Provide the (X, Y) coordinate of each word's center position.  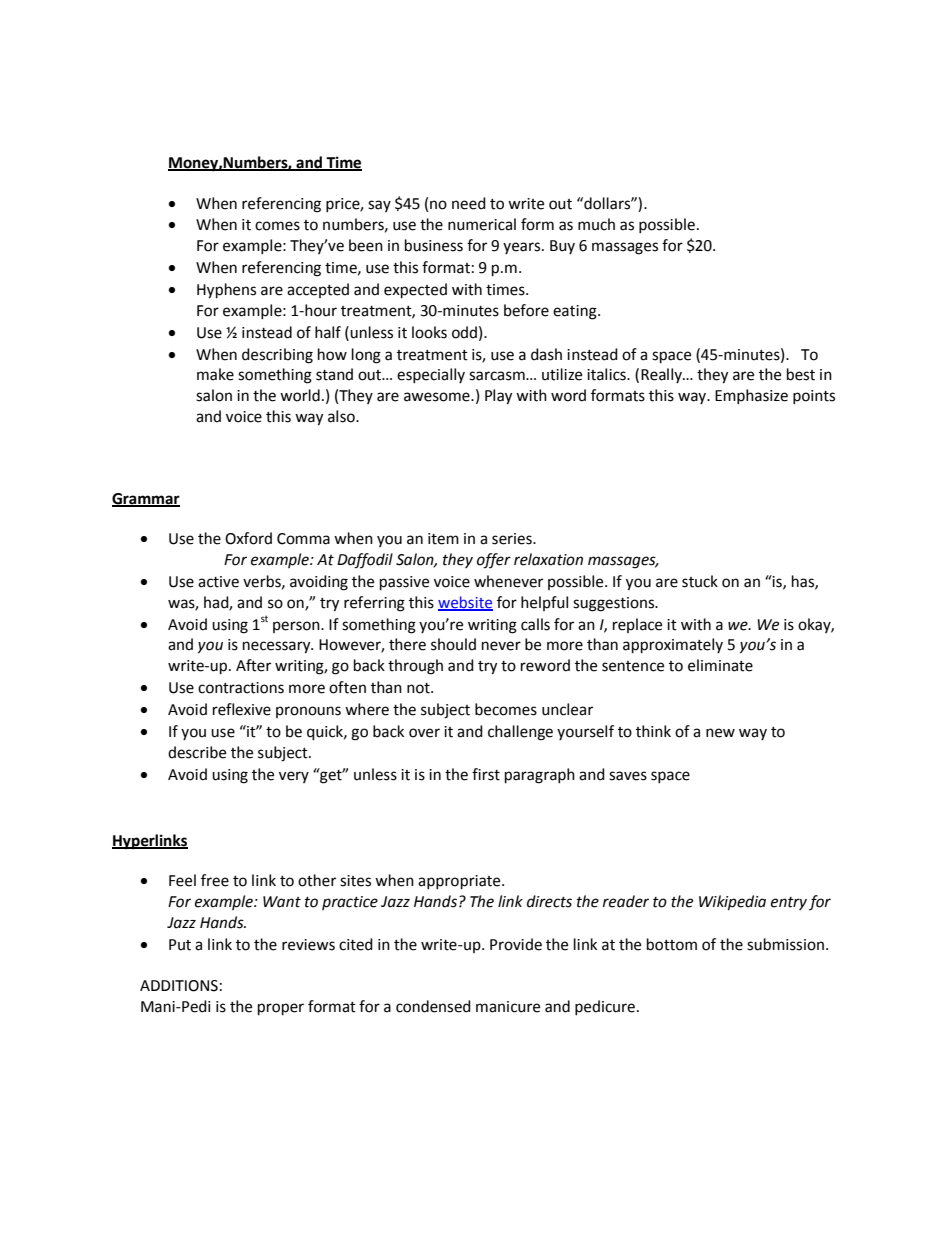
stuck (700, 581)
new (720, 733)
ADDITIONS (179, 986)
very (294, 777)
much (596, 224)
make (215, 374)
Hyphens (226, 291)
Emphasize (751, 396)
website (465, 603)
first (486, 774)
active (218, 582)
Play (498, 397)
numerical (482, 224)
